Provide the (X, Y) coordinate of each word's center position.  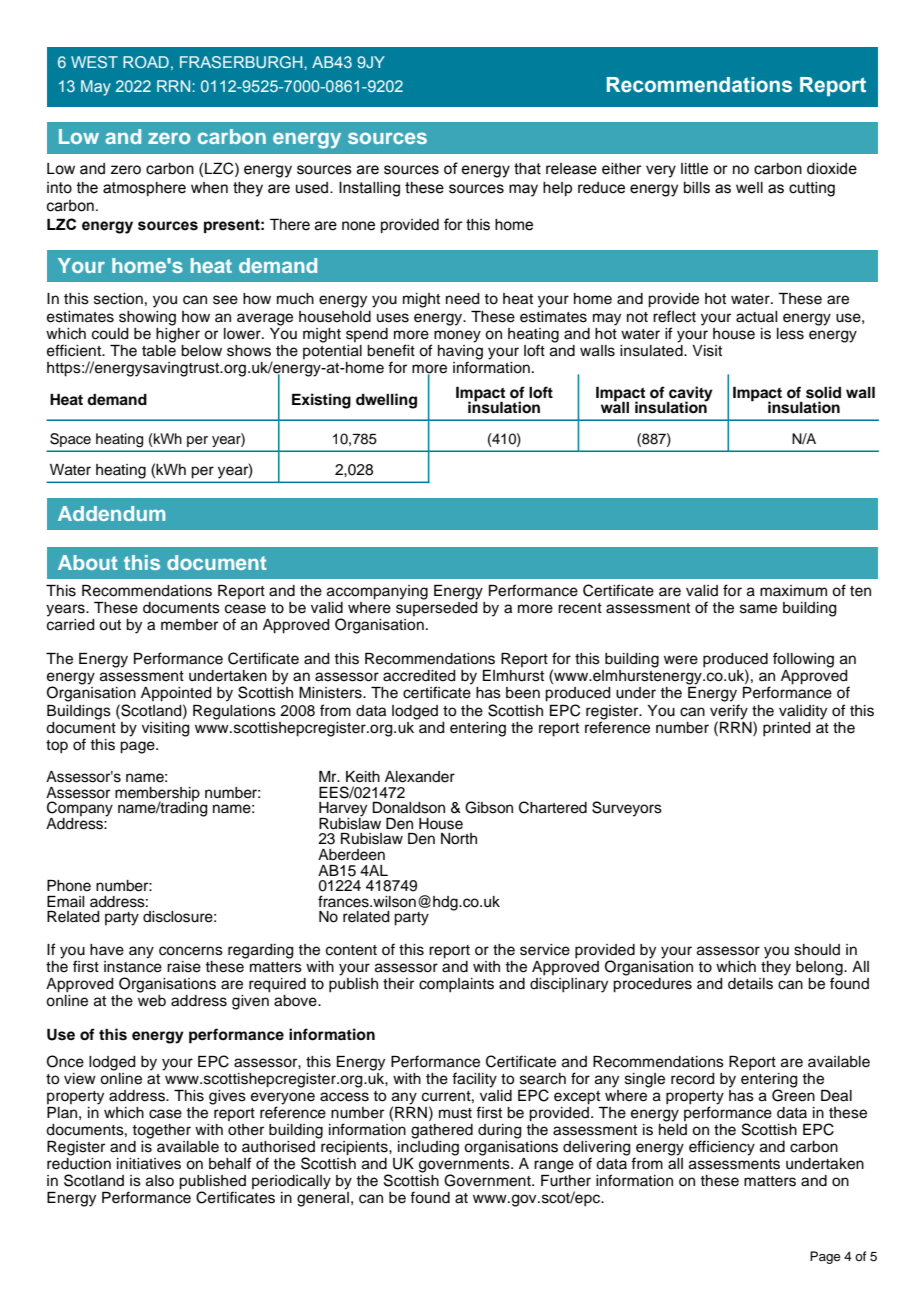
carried (71, 623)
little (694, 169)
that (527, 169)
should (817, 950)
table (159, 349)
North (459, 839)
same (758, 609)
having (460, 352)
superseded (437, 607)
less (790, 334)
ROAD (146, 62)
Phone (69, 886)
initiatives (149, 1164)
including (428, 1147)
